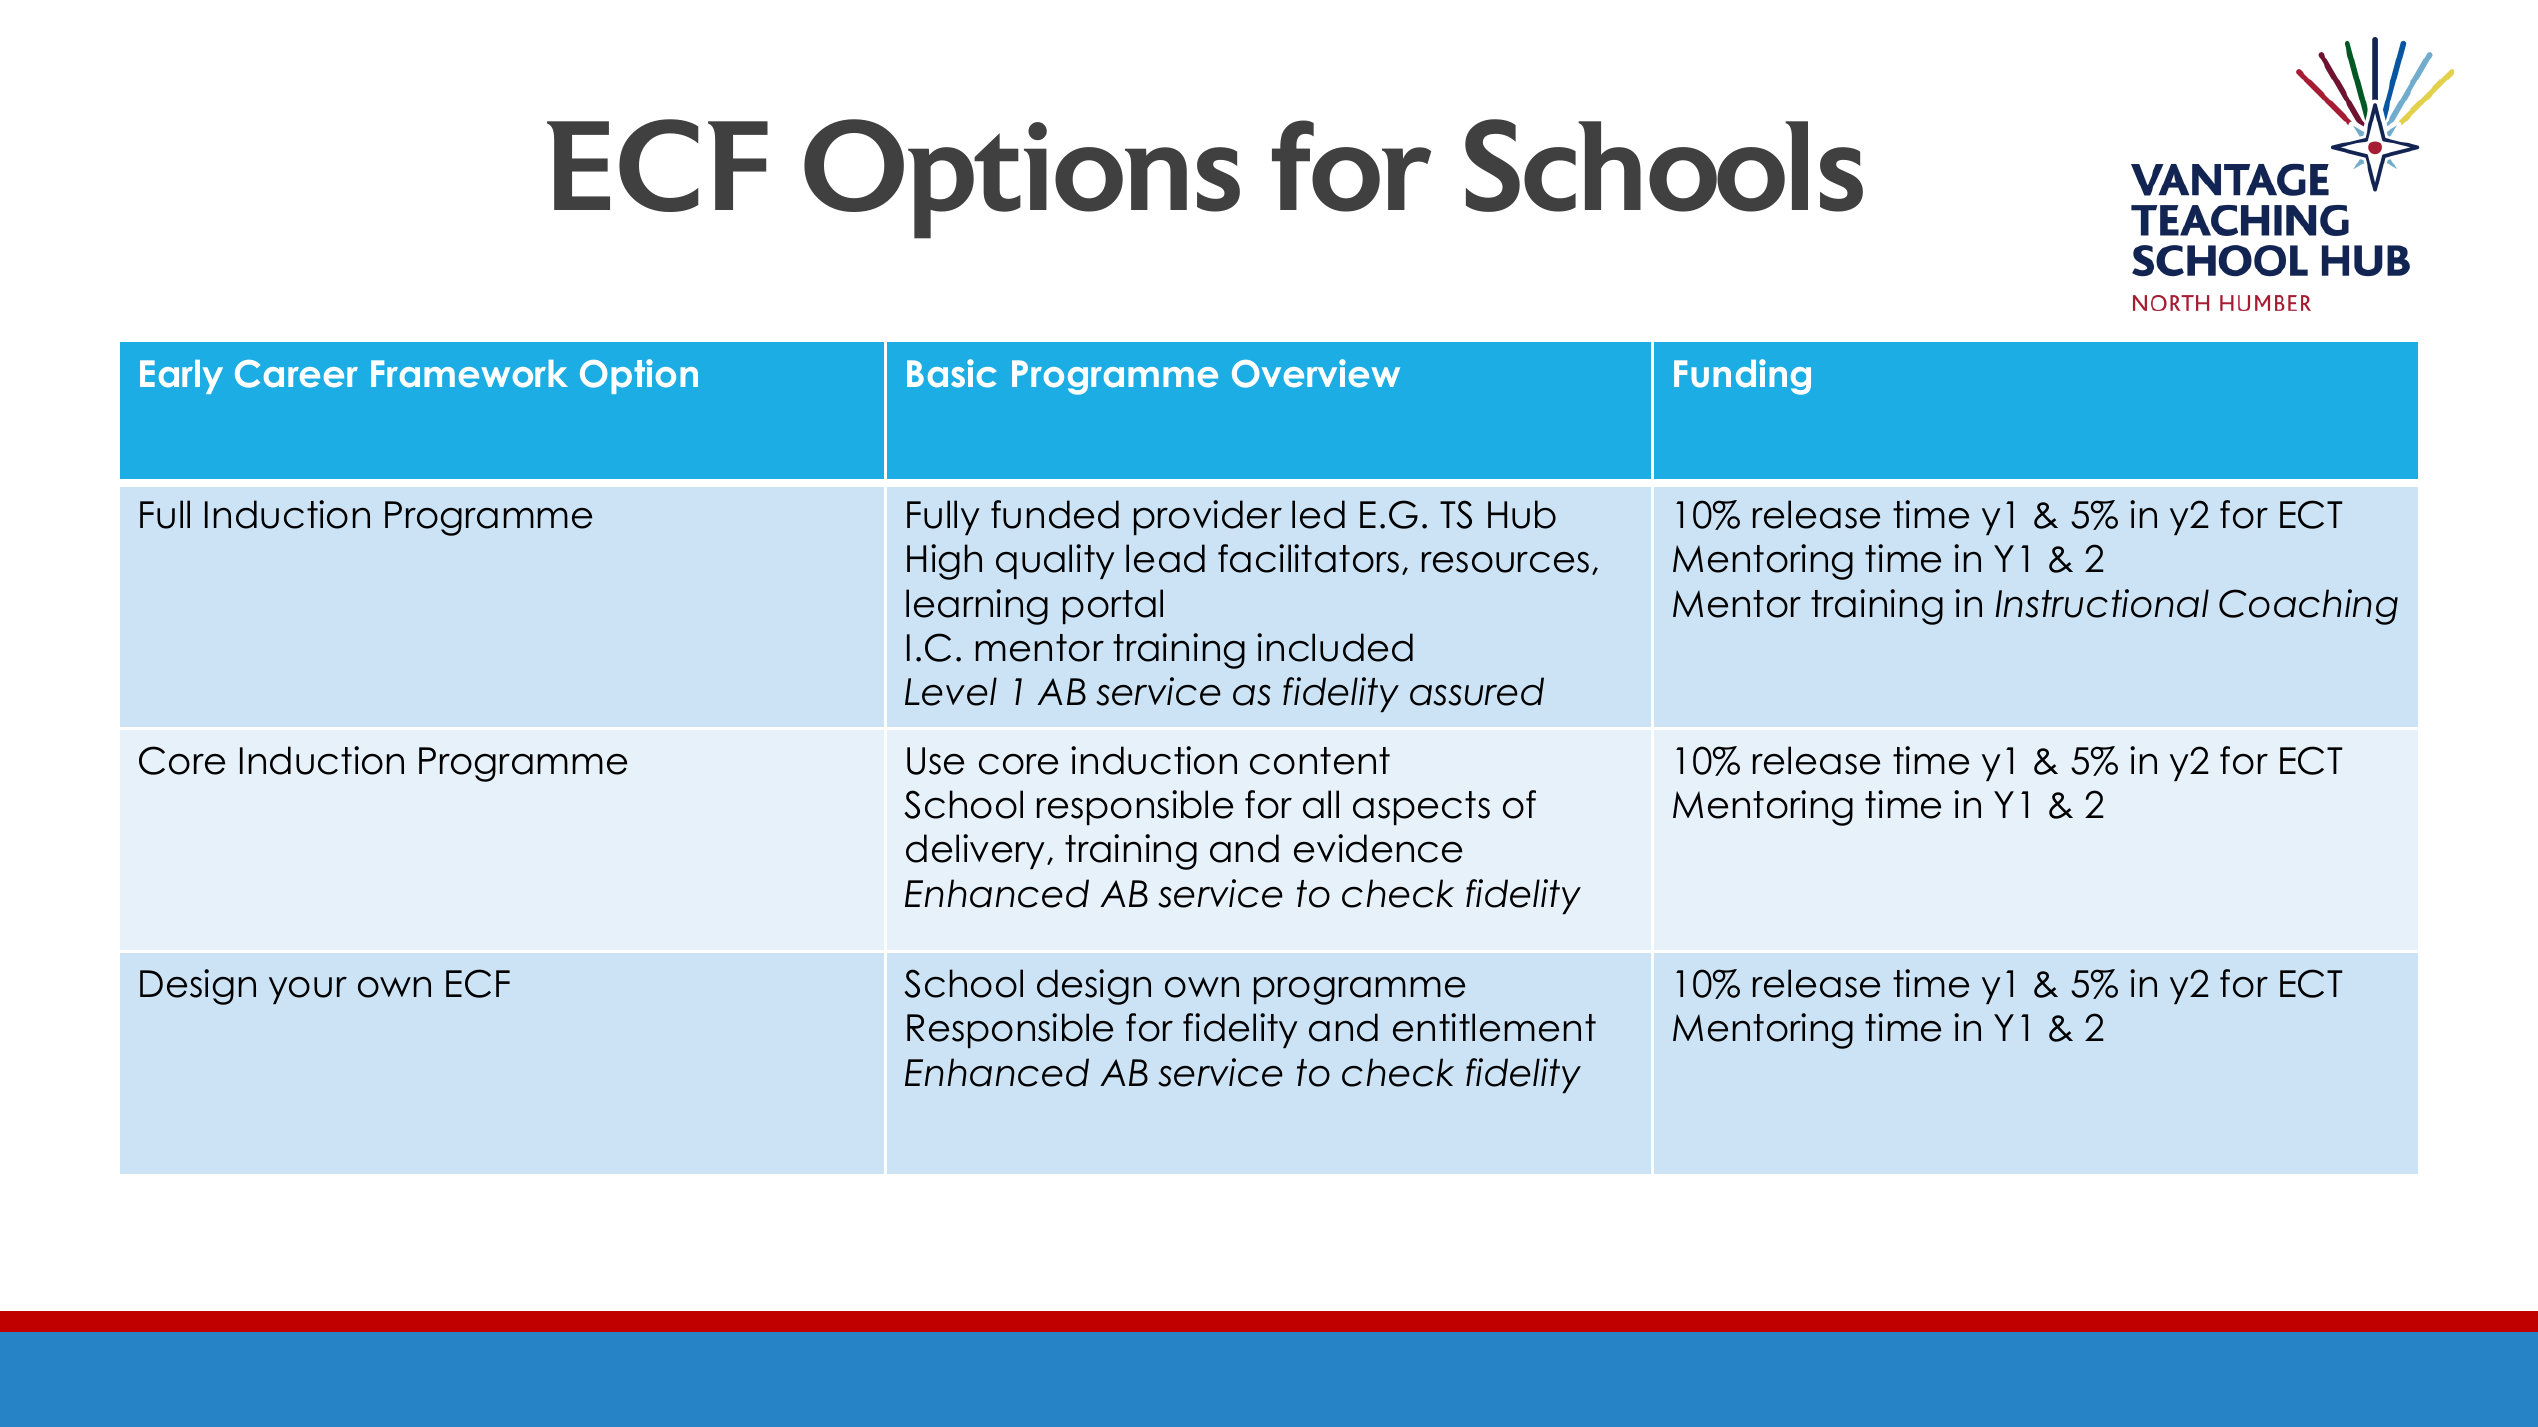 The width and height of the screenshot is (2538, 1427). I want to click on Funding, so click(1742, 377).
